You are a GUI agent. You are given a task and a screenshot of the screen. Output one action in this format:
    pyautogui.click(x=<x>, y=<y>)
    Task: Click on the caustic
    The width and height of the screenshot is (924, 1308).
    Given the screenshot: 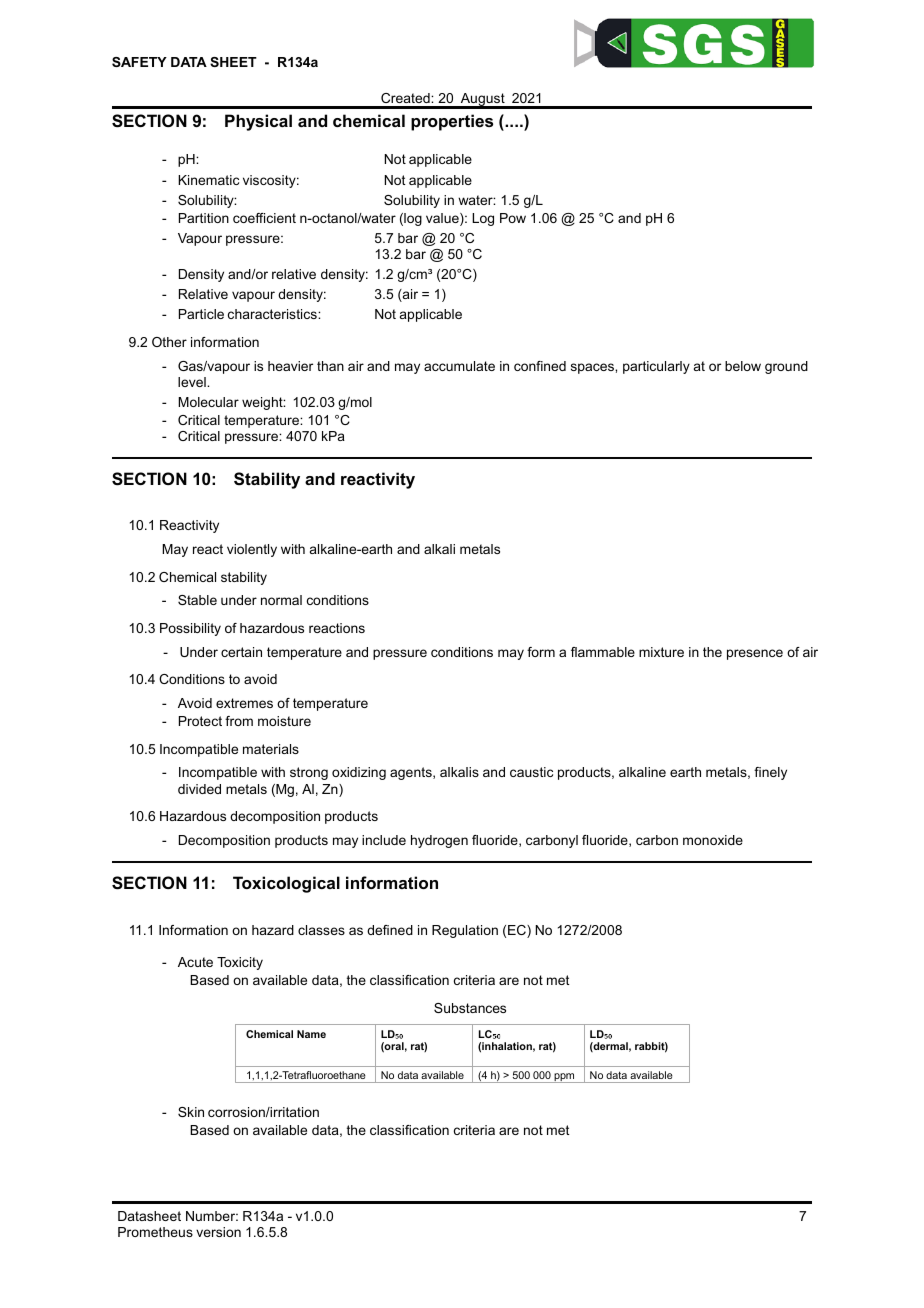 What is the action you would take?
    pyautogui.click(x=531, y=772)
